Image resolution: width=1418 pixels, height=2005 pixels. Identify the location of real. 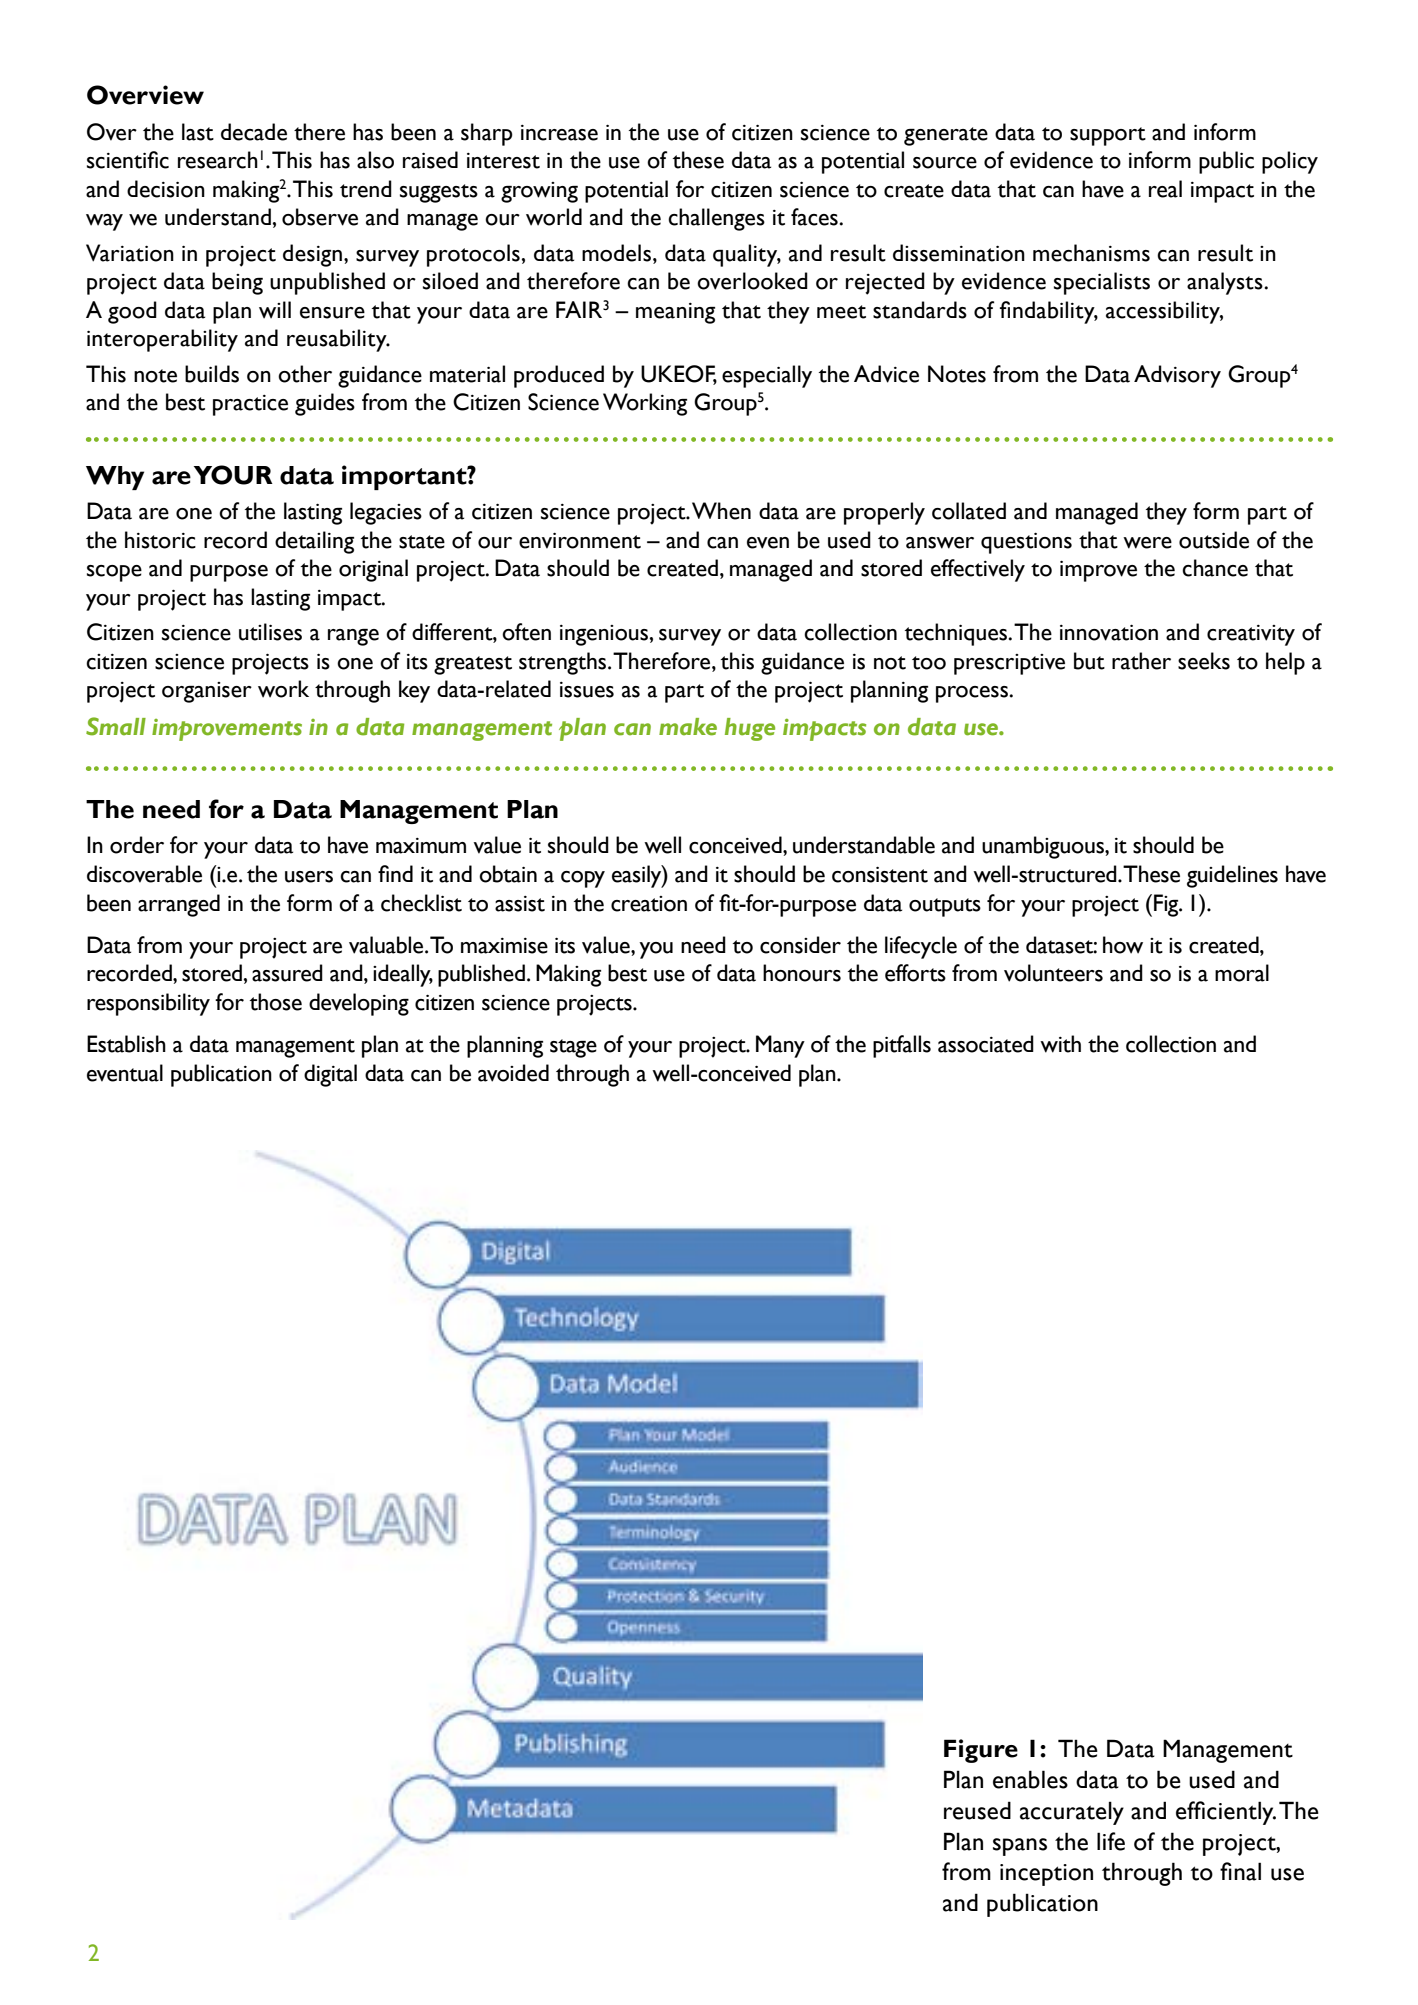
(1165, 189).
